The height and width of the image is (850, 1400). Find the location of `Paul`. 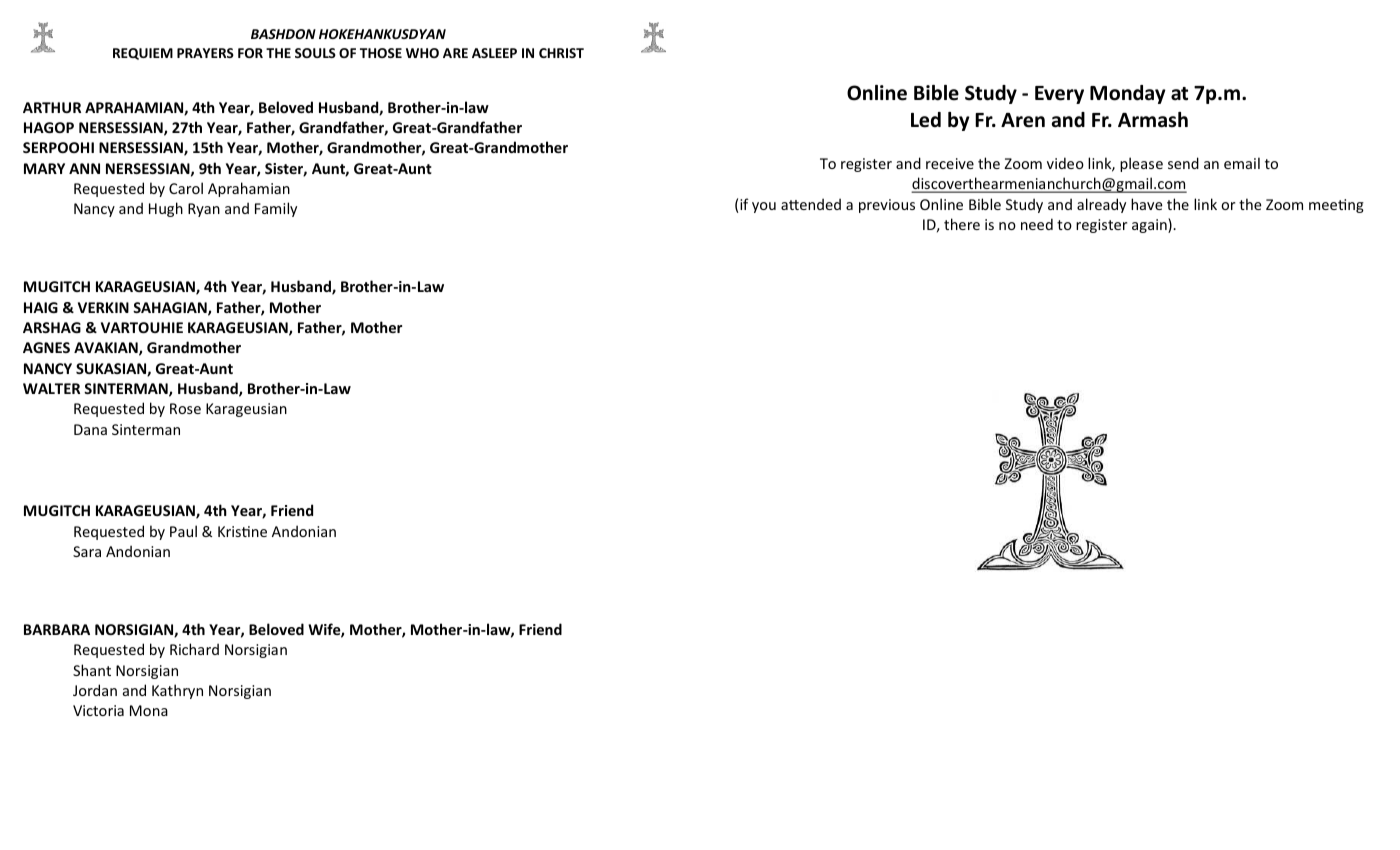

Paul is located at coordinates (183, 531).
